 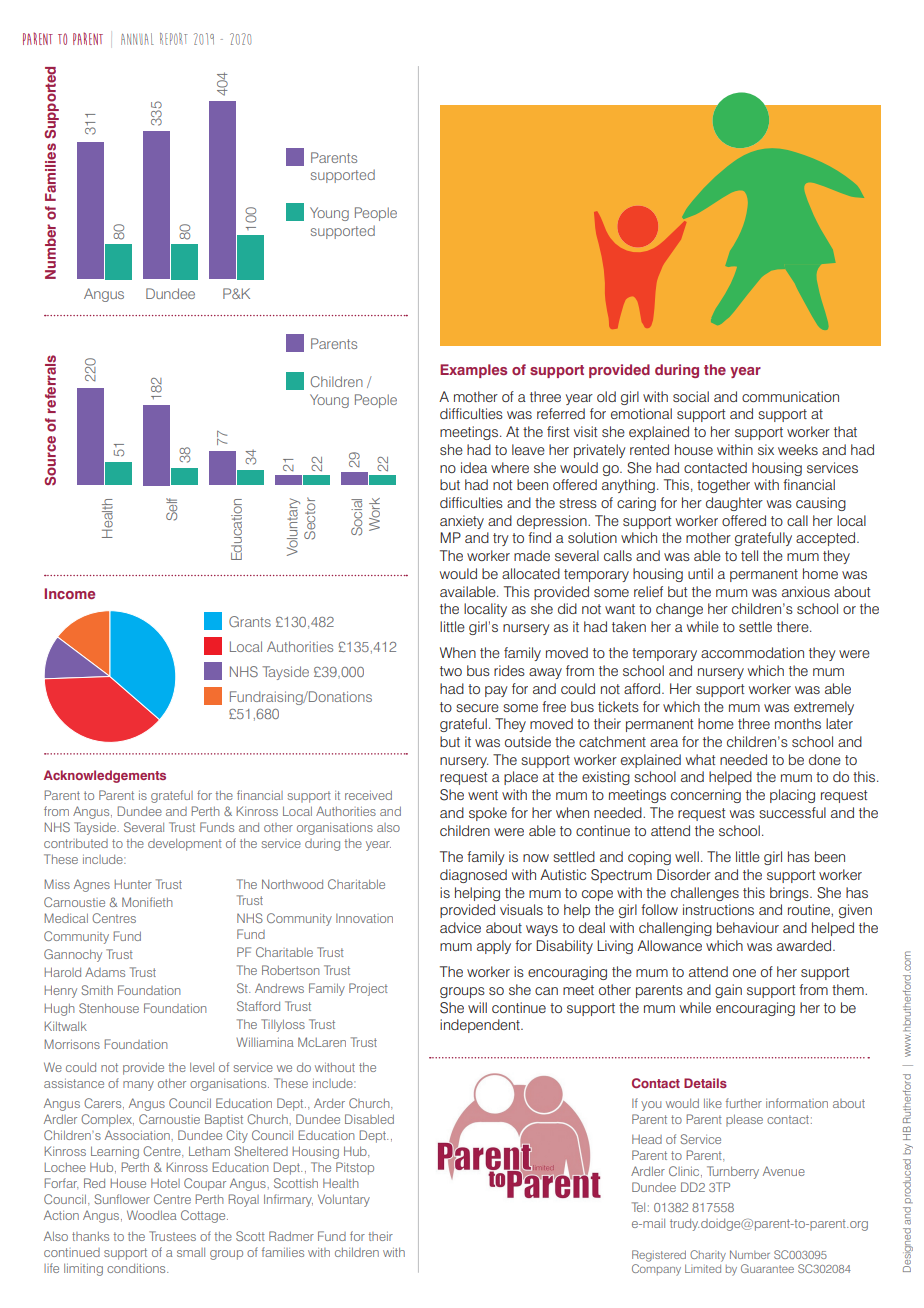 I want to click on report, so click(x=173, y=39).
